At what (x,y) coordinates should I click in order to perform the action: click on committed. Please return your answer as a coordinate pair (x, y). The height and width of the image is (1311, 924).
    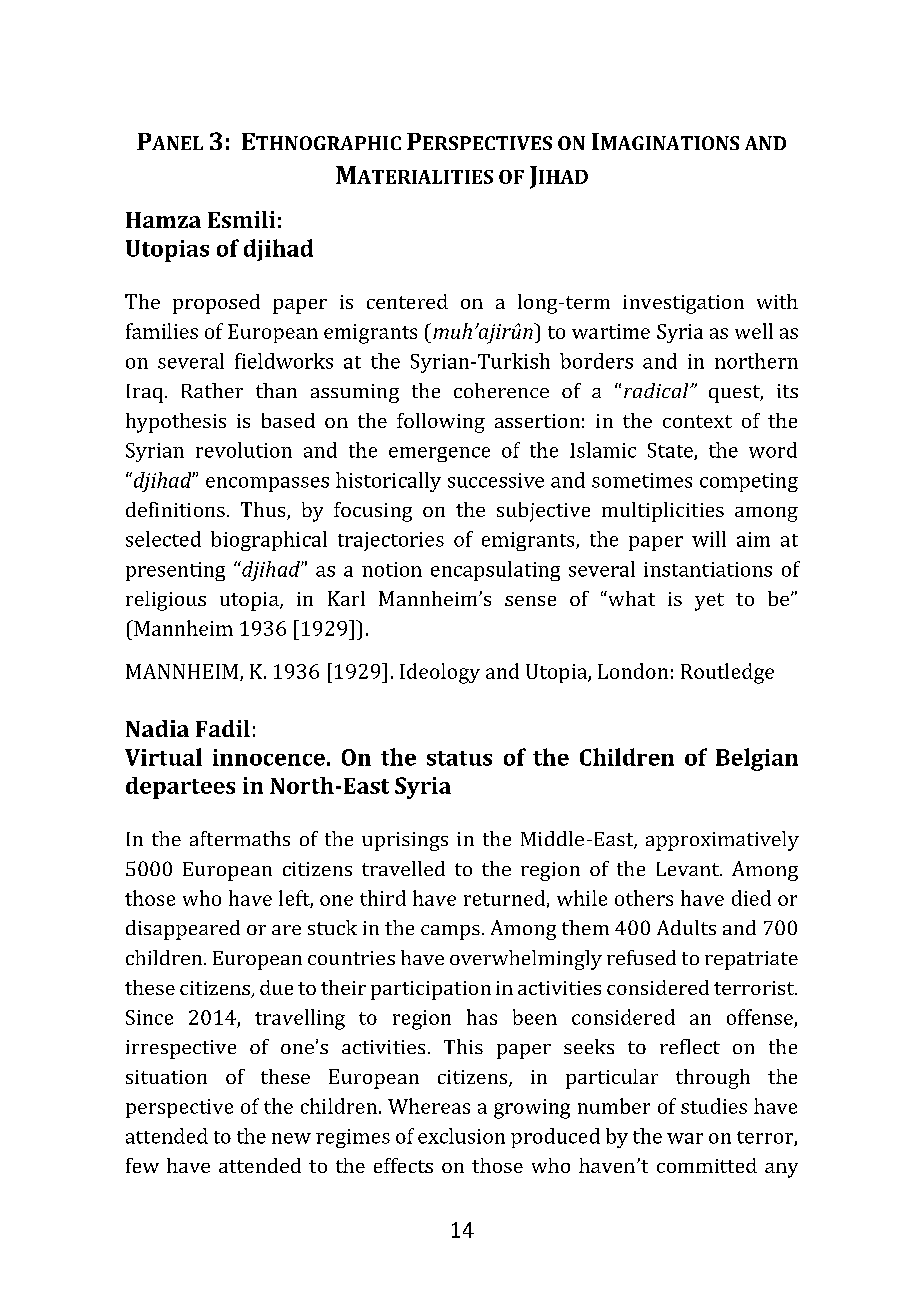
    Looking at the image, I should click on (707, 1165).
